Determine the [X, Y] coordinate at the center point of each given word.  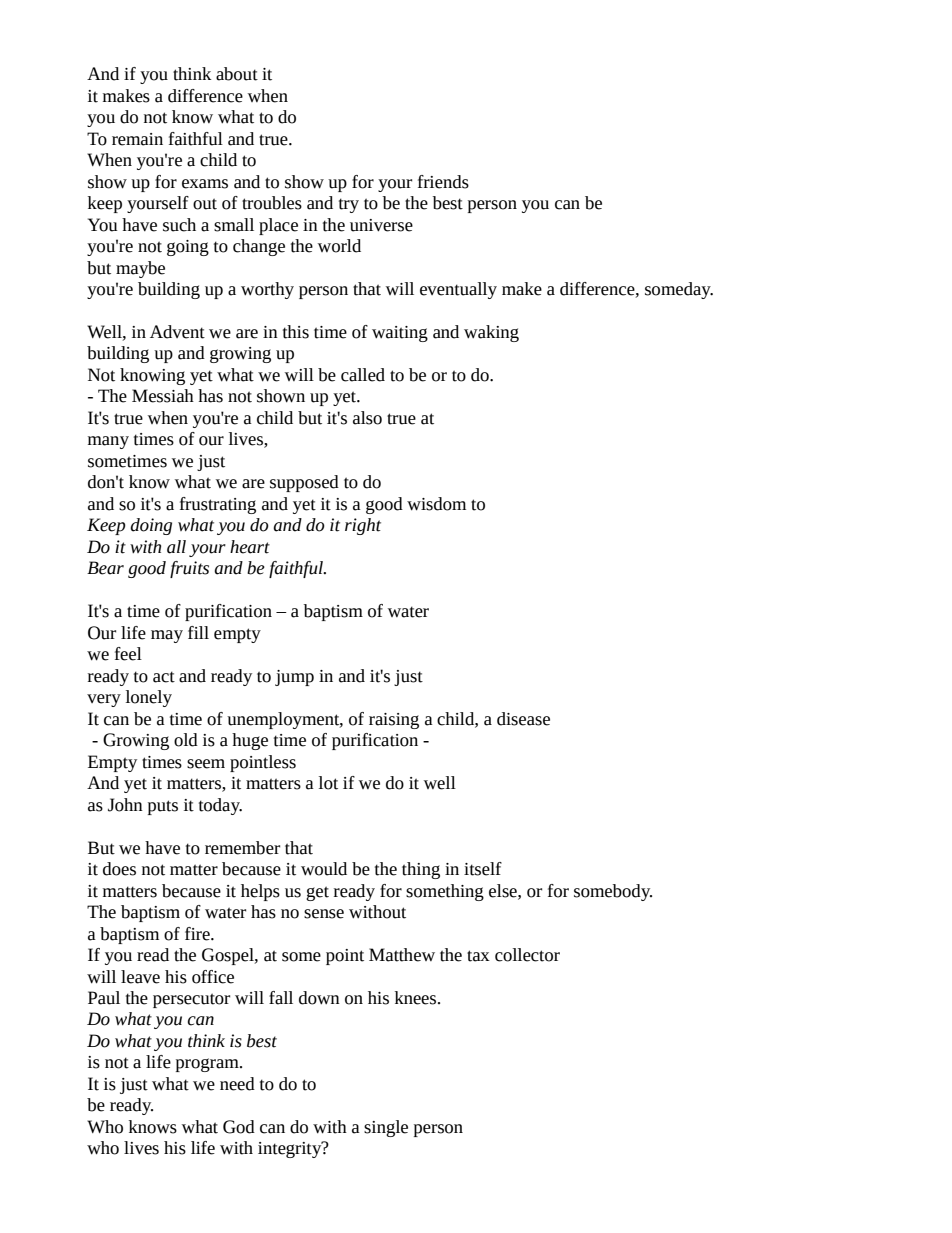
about [237, 74]
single [386, 1128]
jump [294, 678]
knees [417, 998]
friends [443, 182]
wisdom [436, 504]
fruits [189, 569]
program [208, 1065]
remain [137, 139]
